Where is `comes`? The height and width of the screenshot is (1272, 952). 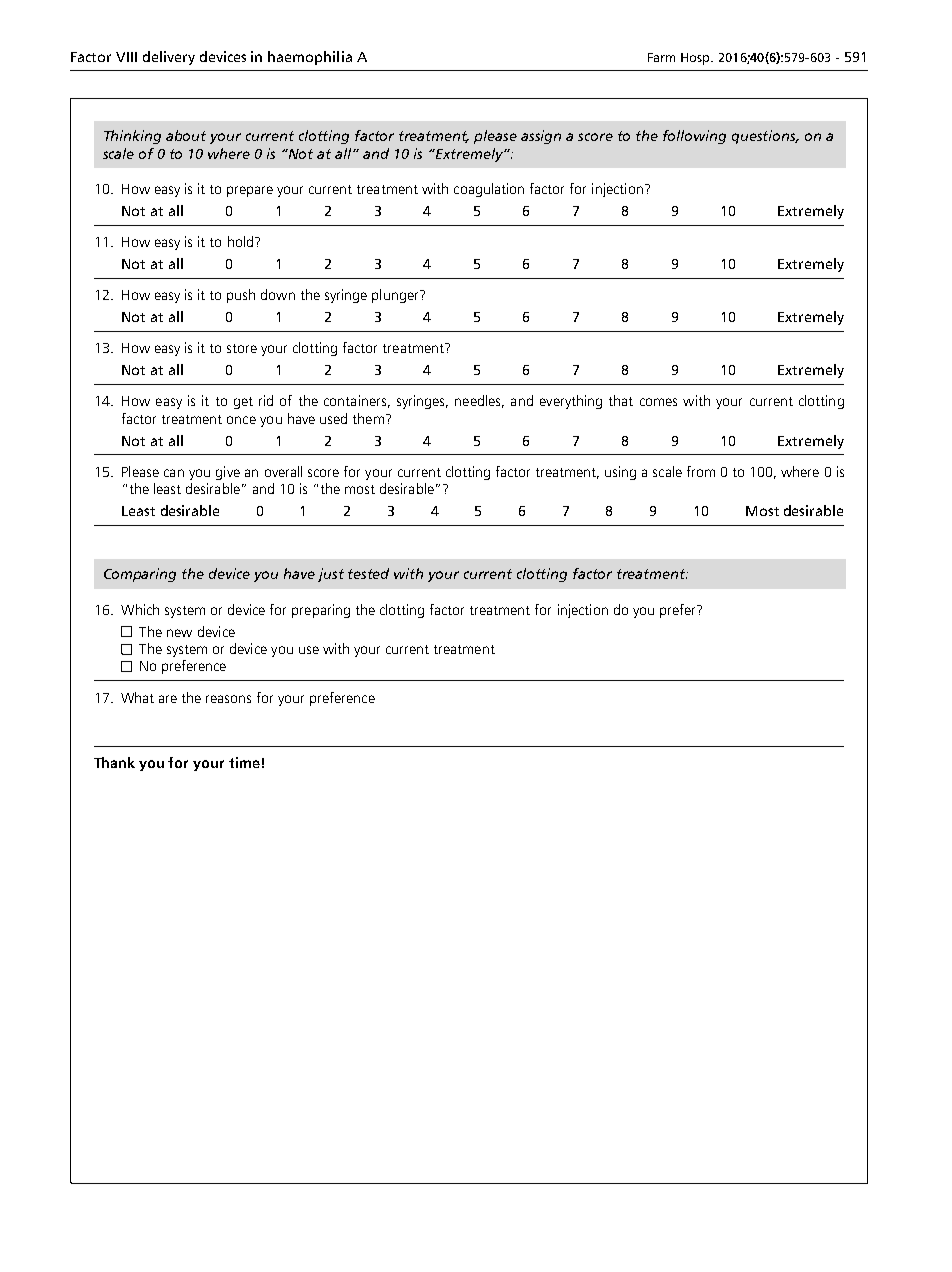
comes is located at coordinates (658, 402).
